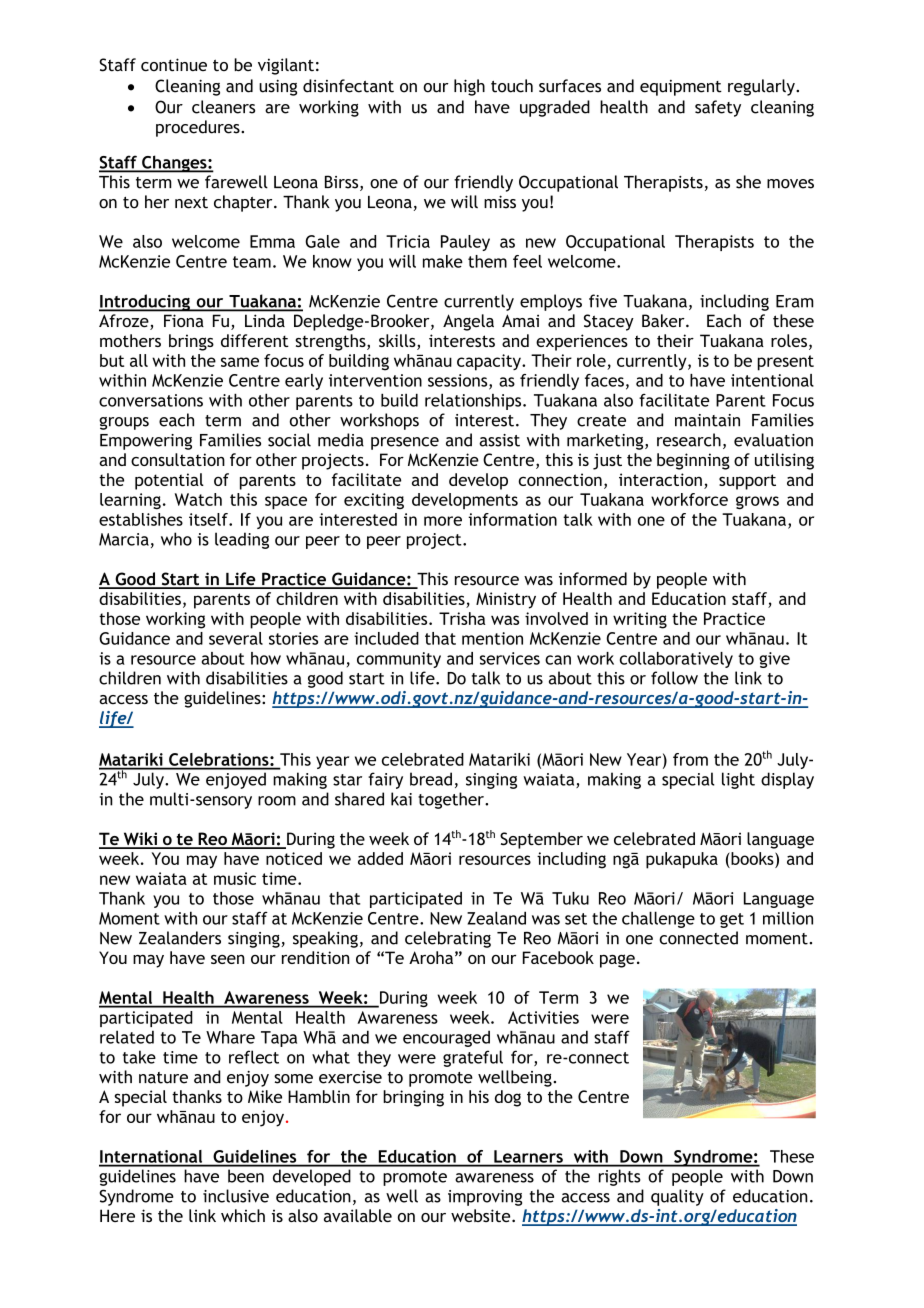  Describe the element at coordinates (676, 660) in the page. I see `collaboratively` at that location.
